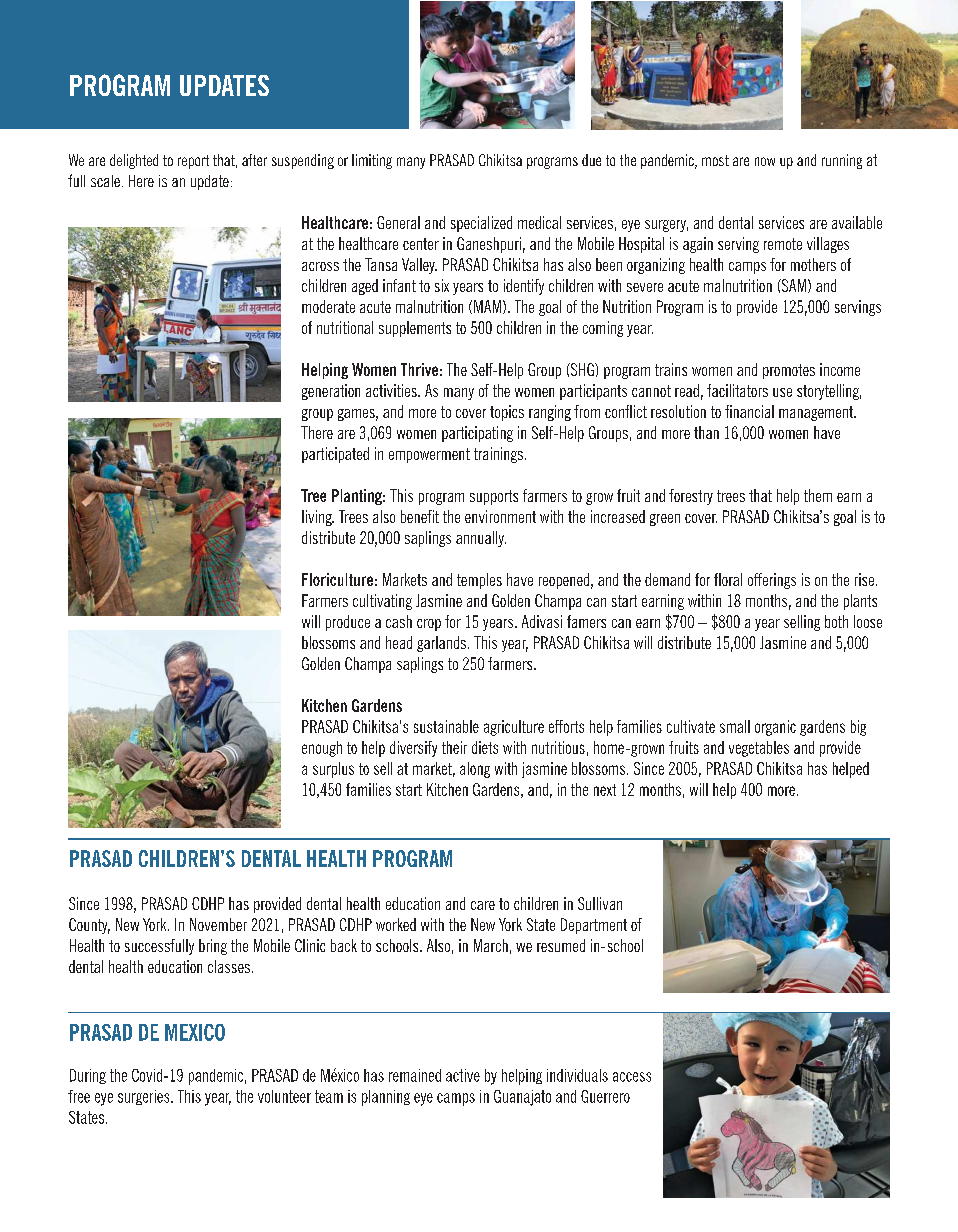 Image resolution: width=958 pixels, height=1232 pixels. What do you see at coordinates (836, 621) in the screenshot?
I see `both` at bounding box center [836, 621].
